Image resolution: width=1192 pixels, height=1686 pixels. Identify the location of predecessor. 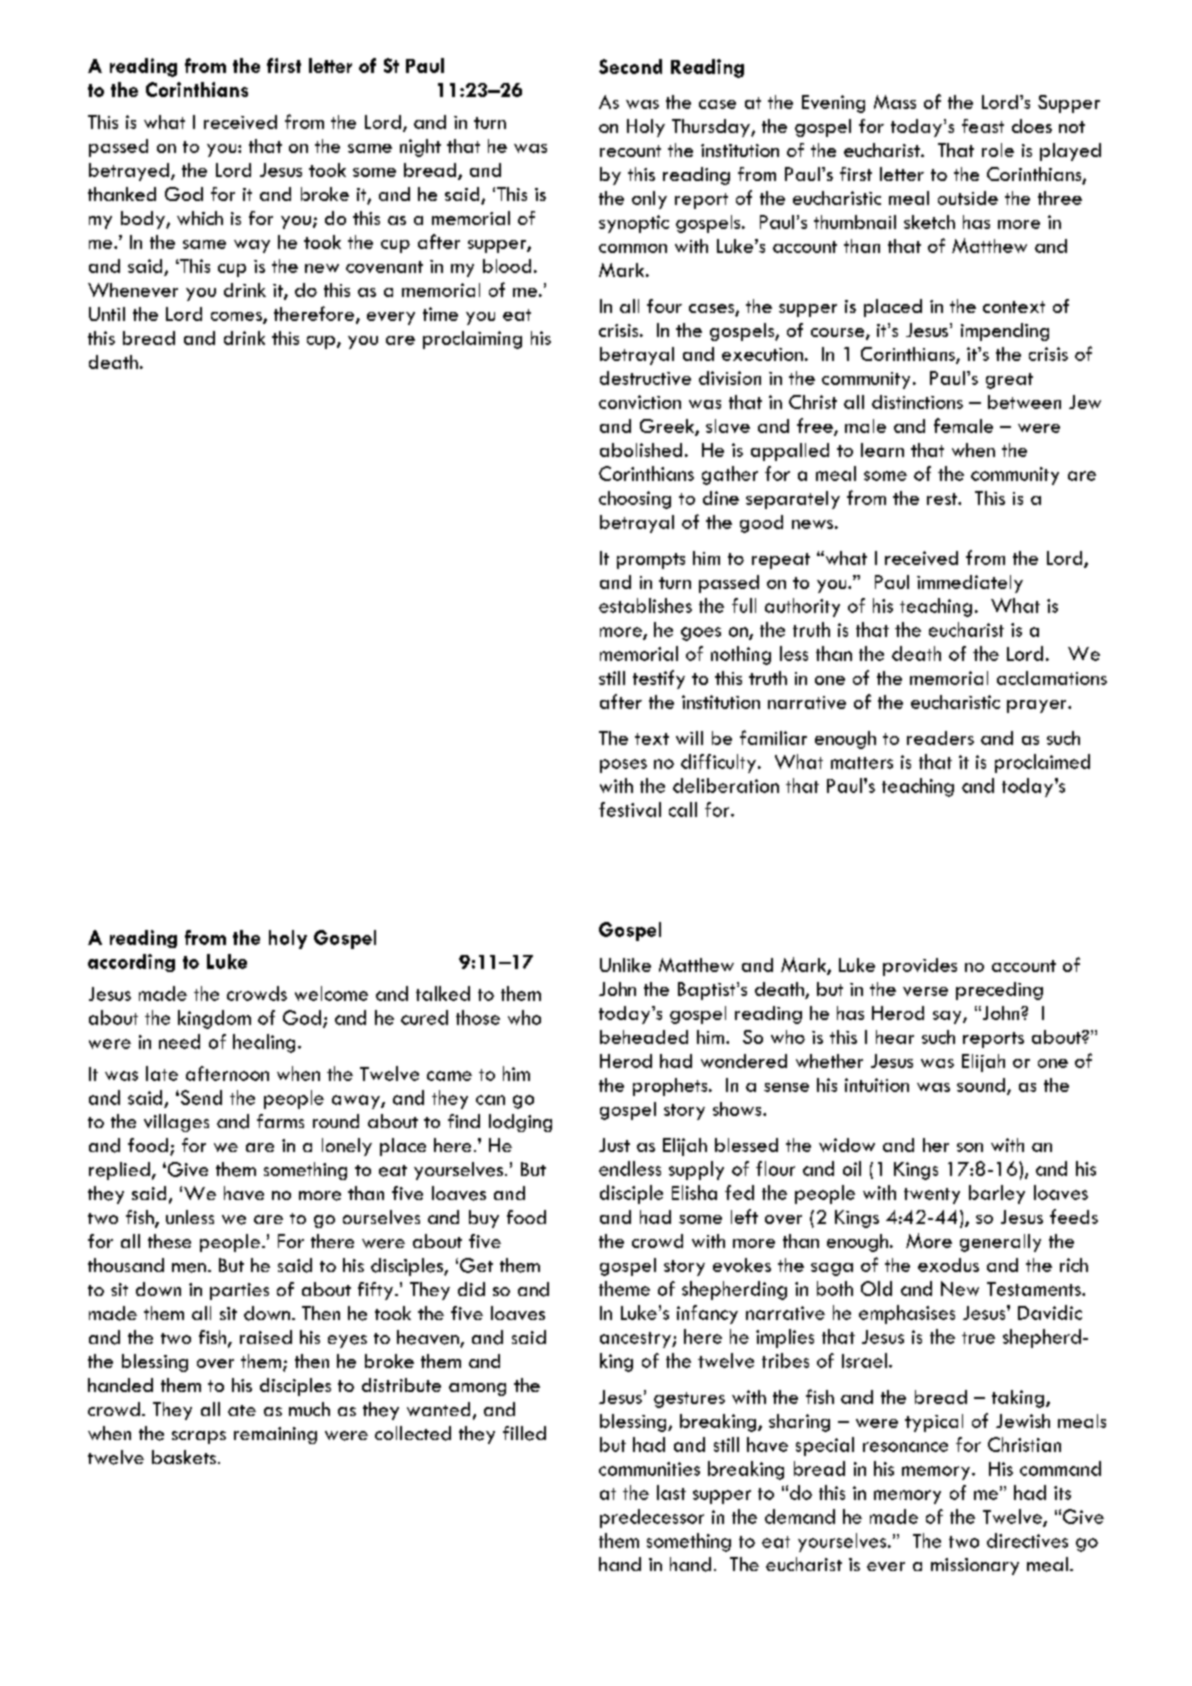
(652, 1518).
